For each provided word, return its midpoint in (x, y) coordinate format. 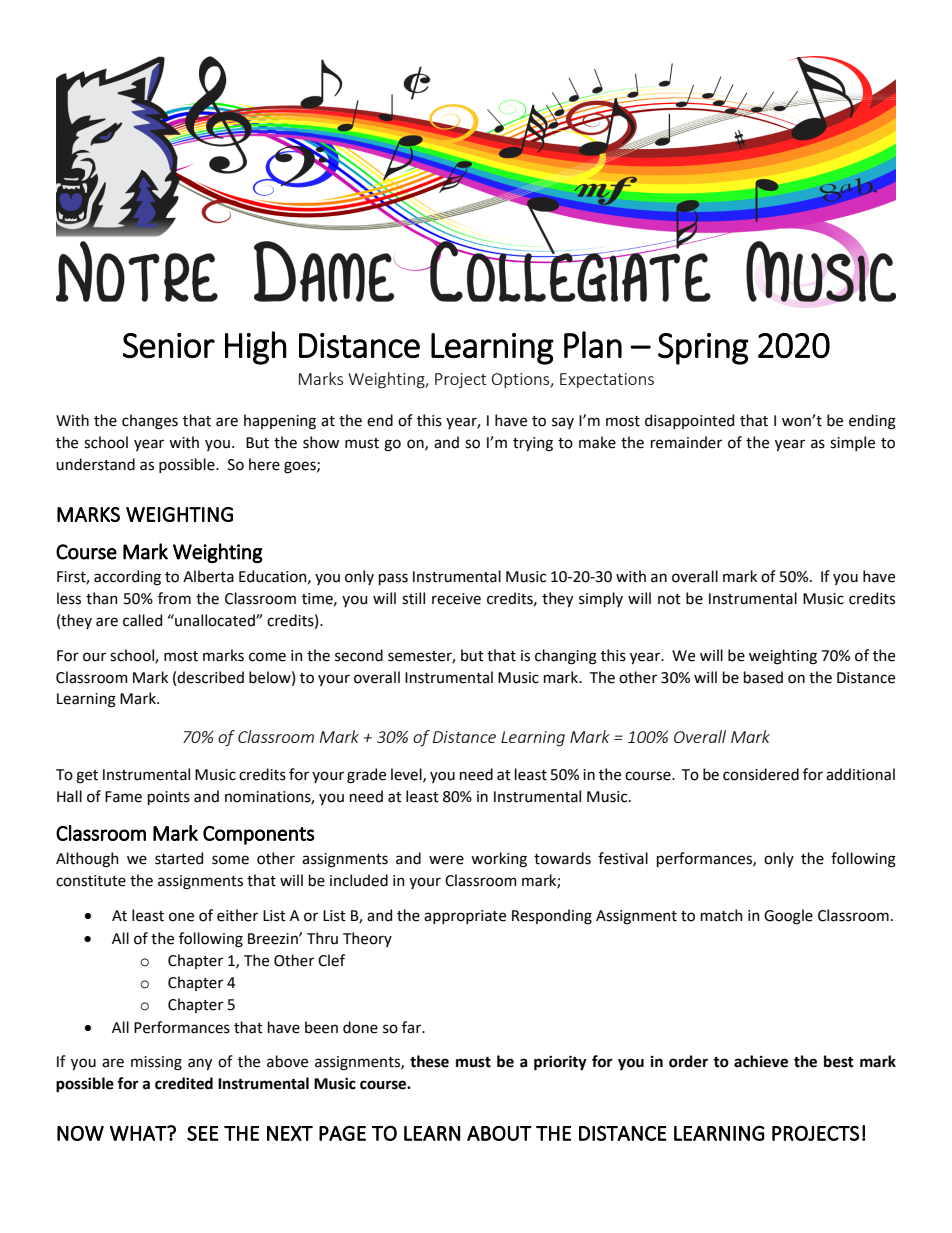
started (179, 858)
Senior (169, 345)
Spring (703, 349)
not (669, 599)
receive (456, 599)
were (446, 860)
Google (788, 917)
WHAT (139, 1133)
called (142, 620)
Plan (593, 344)
